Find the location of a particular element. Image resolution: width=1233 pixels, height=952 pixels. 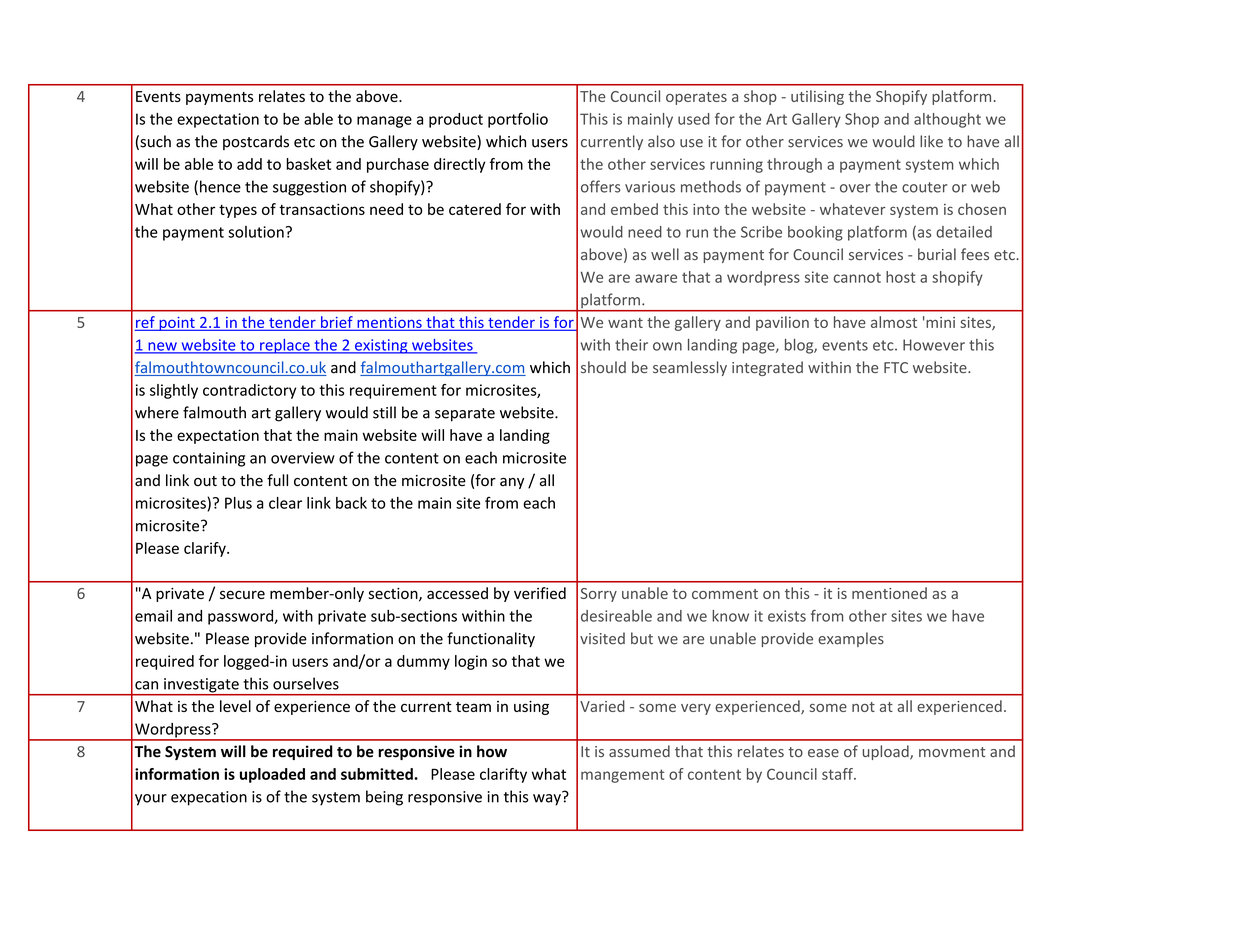

any is located at coordinates (512, 483).
